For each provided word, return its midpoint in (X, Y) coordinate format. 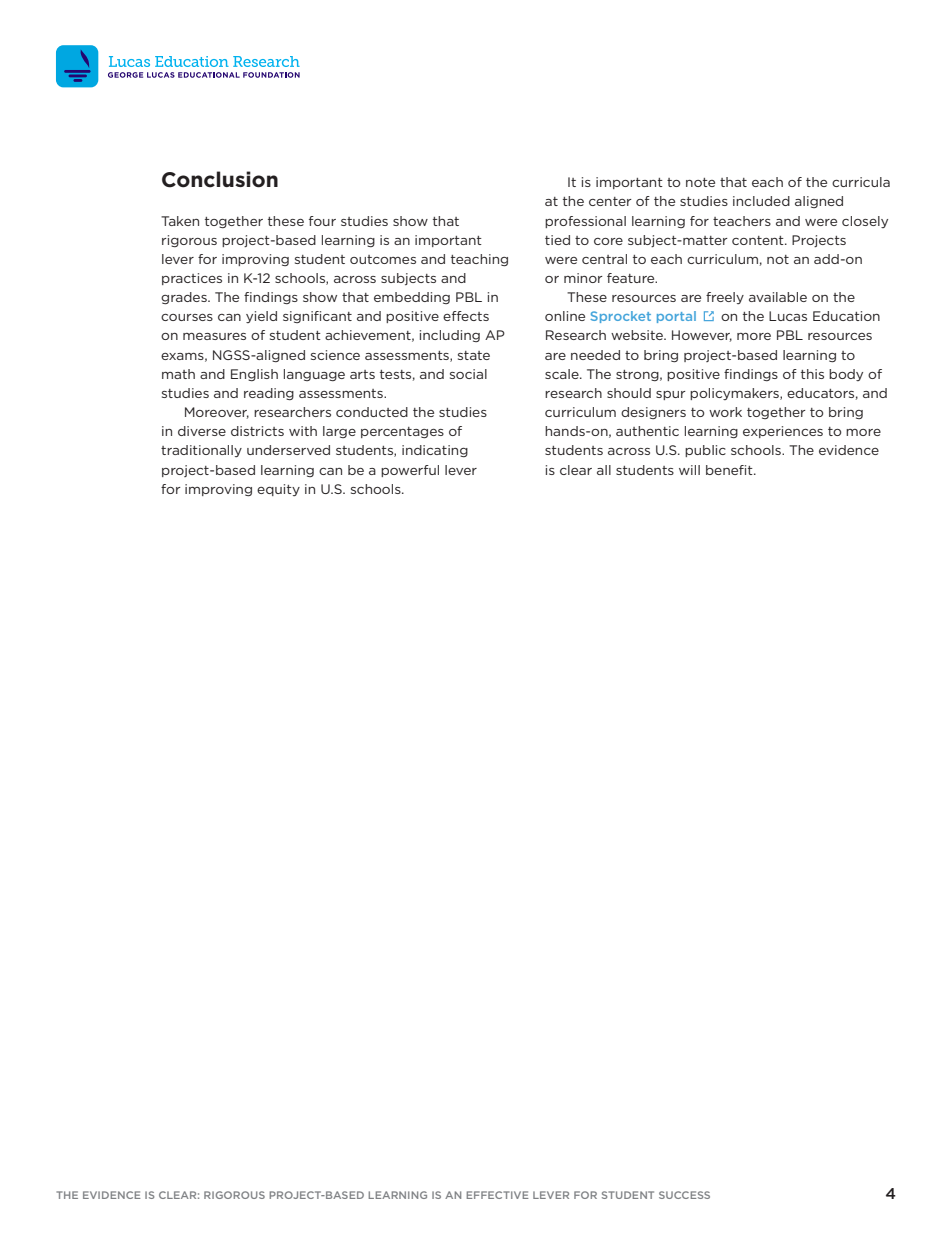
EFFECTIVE (497, 1195)
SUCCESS (684, 1195)
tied (557, 240)
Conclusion (220, 179)
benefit (730, 470)
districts (257, 431)
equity (278, 490)
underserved (288, 450)
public (705, 451)
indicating (435, 451)
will (689, 470)
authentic (647, 431)
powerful (410, 471)
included (761, 201)
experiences (783, 432)
